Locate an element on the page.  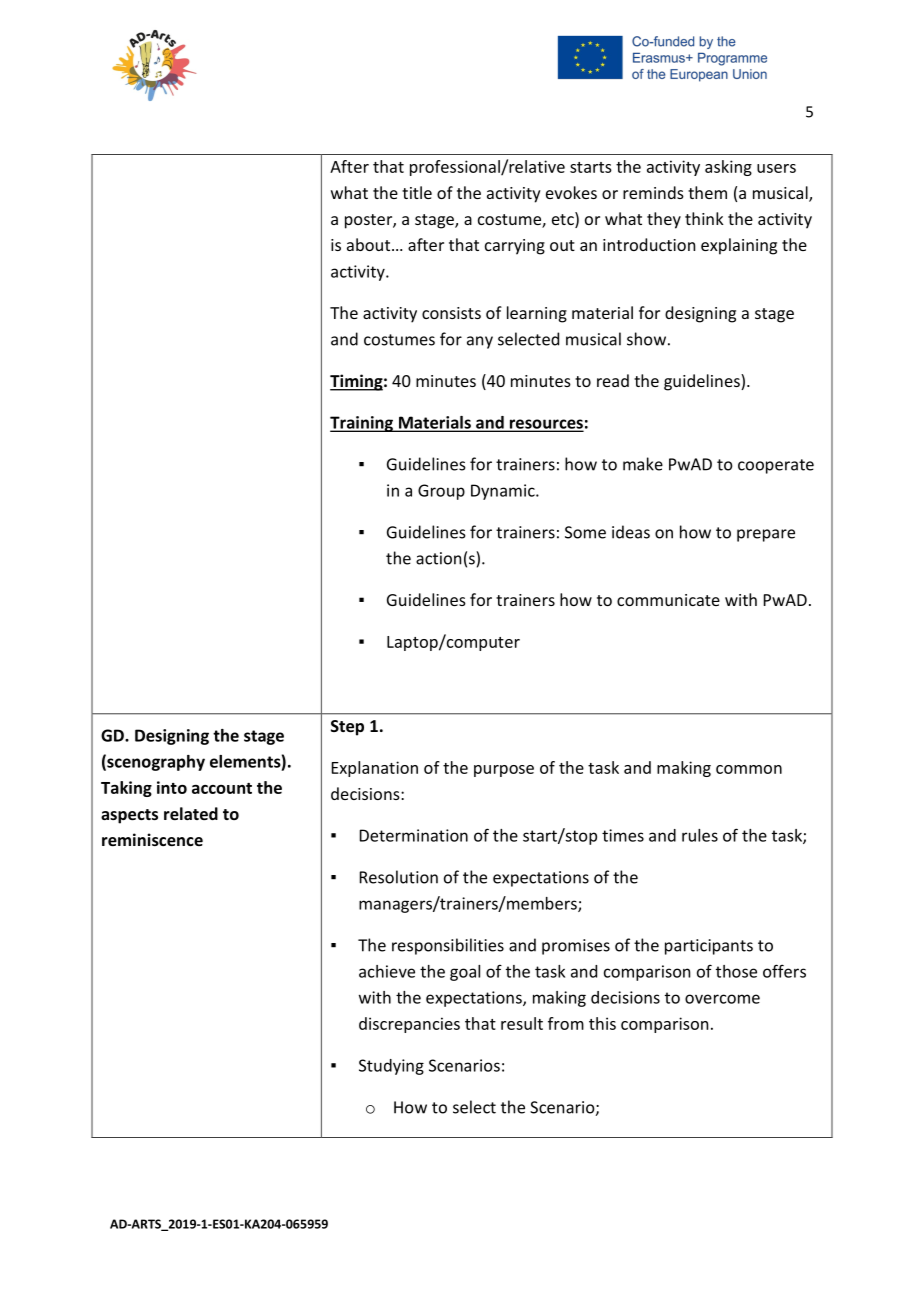
about is located at coordinates (370, 244).
